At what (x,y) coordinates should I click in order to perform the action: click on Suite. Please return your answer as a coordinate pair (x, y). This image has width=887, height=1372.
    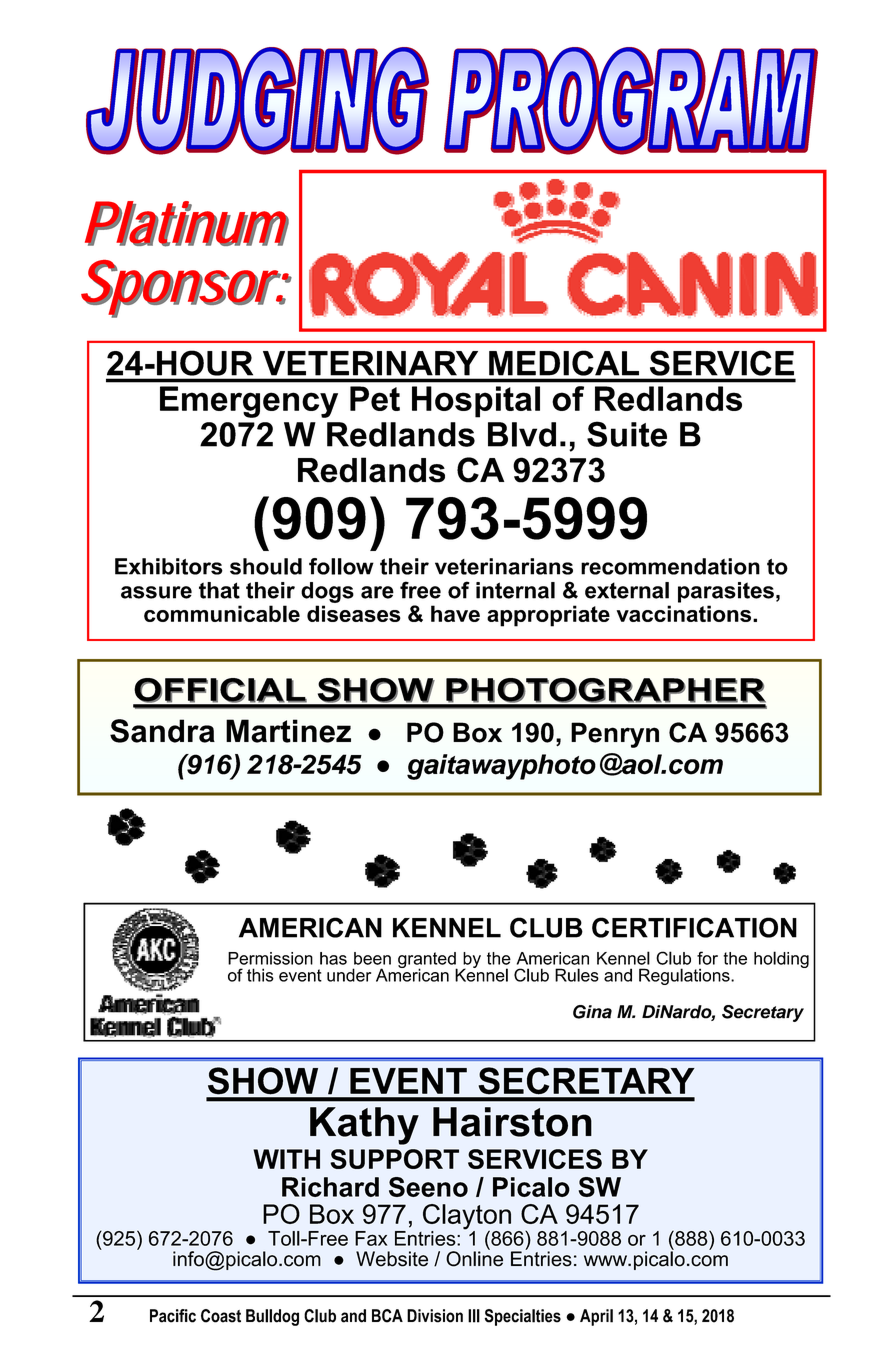
    Looking at the image, I should click on (627, 434).
